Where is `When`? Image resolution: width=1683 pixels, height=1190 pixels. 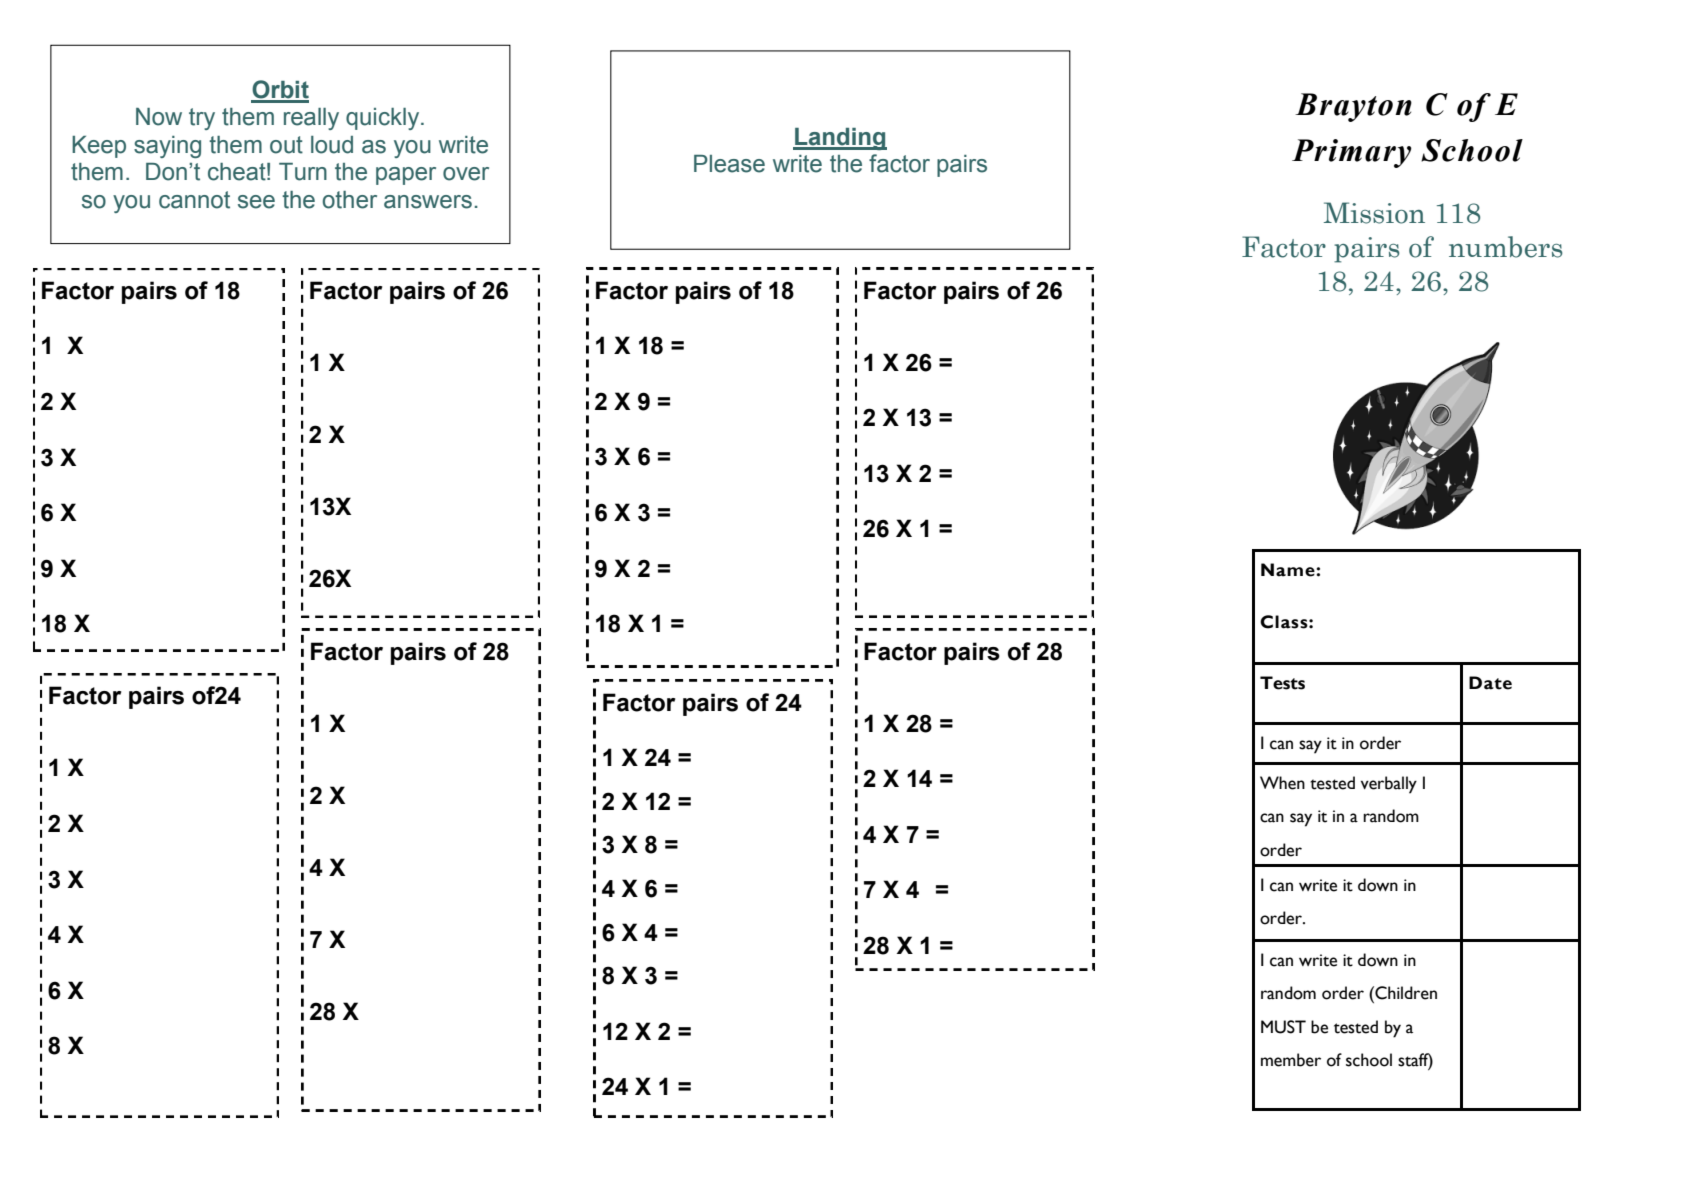 When is located at coordinates (1282, 783).
